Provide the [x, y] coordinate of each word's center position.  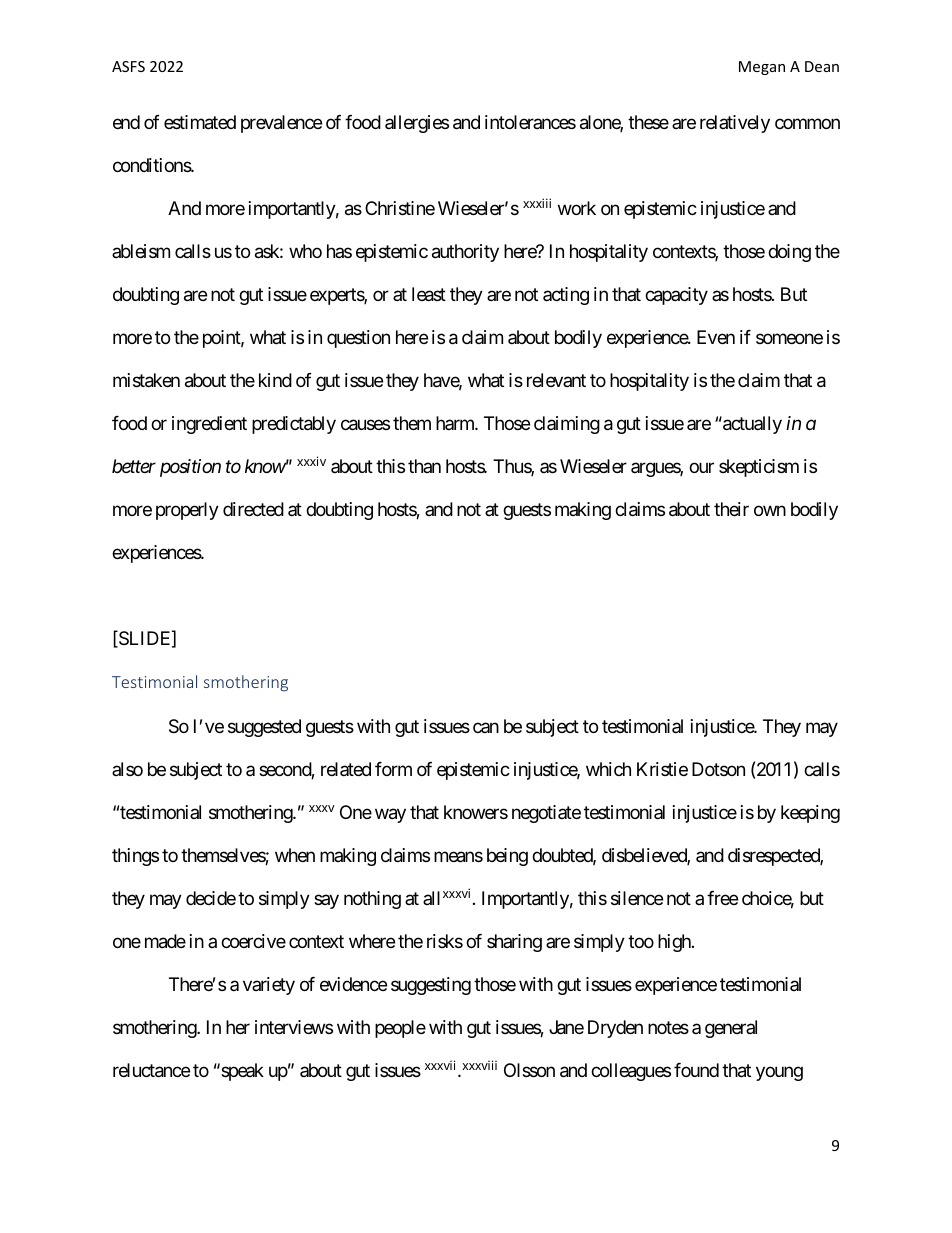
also [127, 769]
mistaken [146, 380]
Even [716, 337]
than [424, 466]
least [429, 294]
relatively [735, 124]
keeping [810, 814]
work [577, 208]
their [731, 509]
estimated [200, 122]
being [507, 857]
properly [187, 511]
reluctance [151, 1070]
